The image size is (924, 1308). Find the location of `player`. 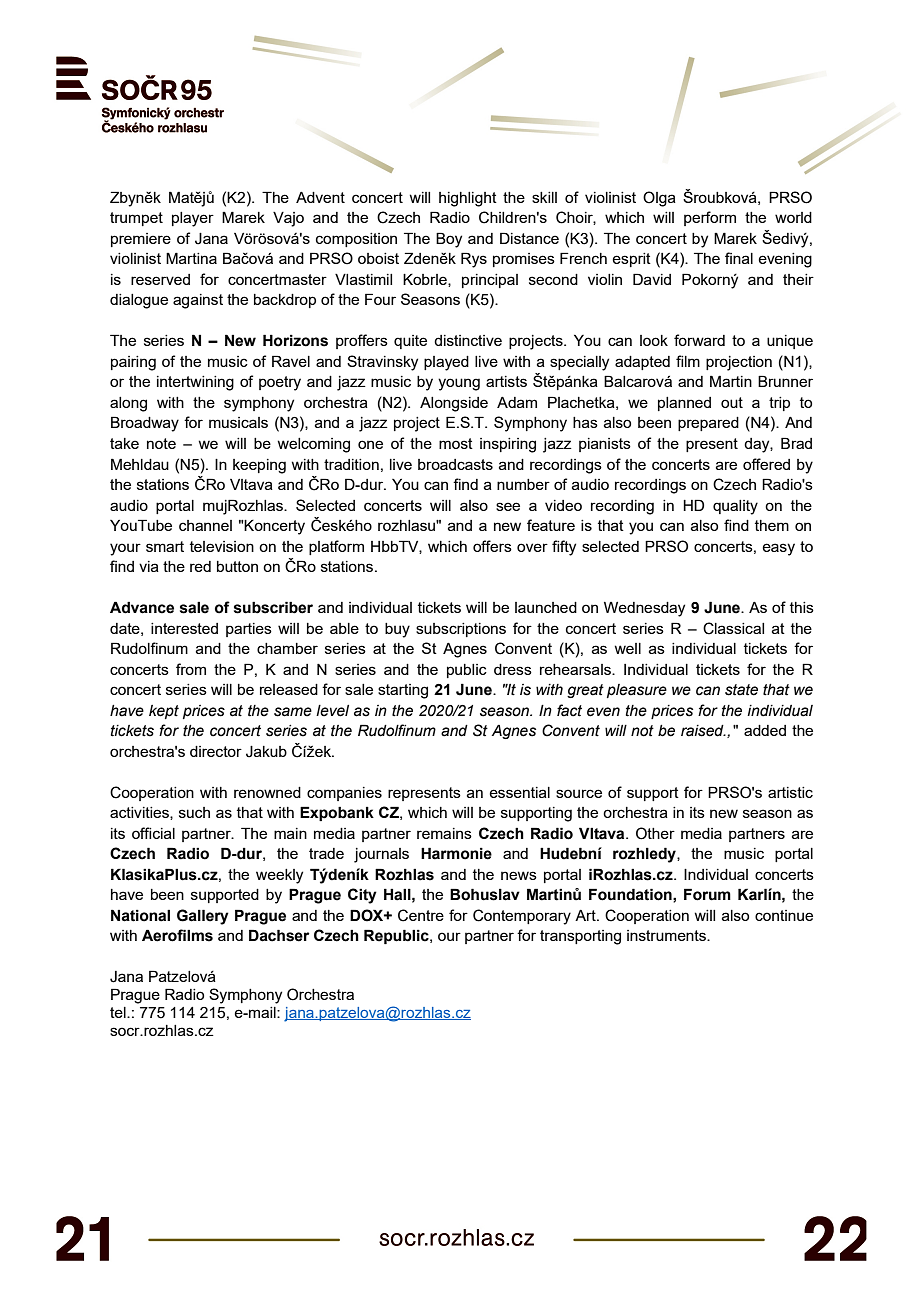

player is located at coordinates (193, 219).
